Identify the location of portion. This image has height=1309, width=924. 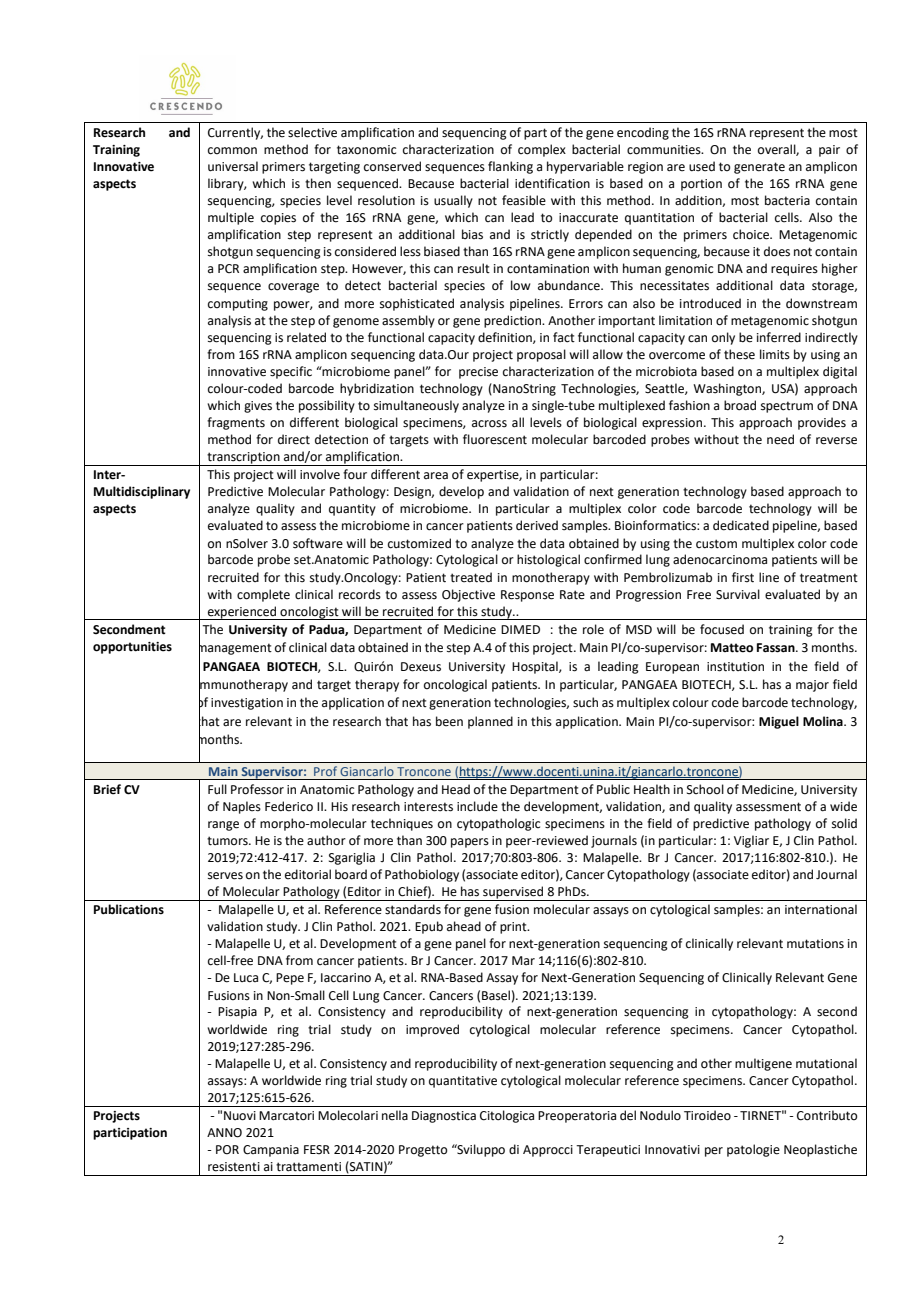
(701, 185).
